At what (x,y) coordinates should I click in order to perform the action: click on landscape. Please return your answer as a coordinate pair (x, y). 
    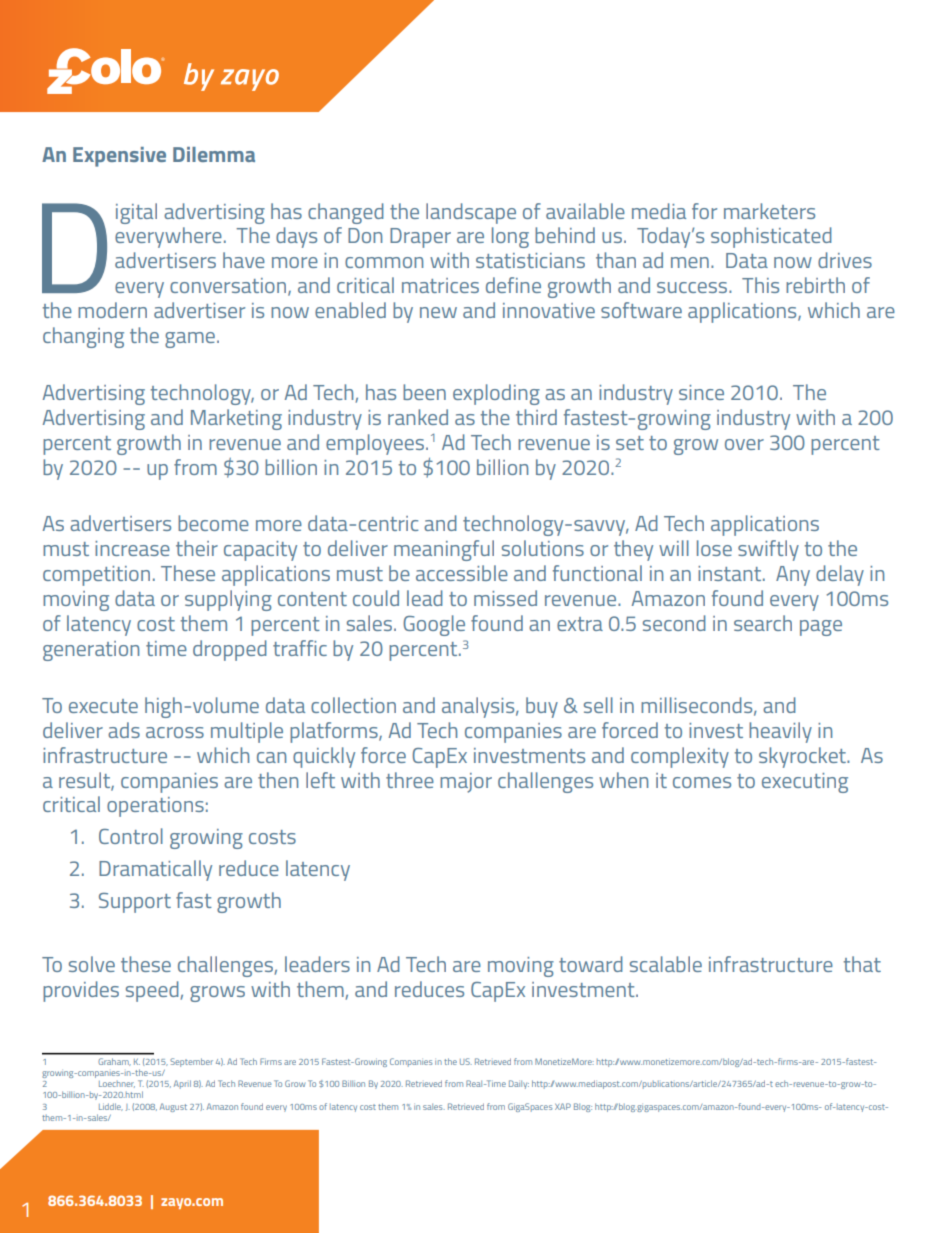
    Looking at the image, I should click on (471, 213).
